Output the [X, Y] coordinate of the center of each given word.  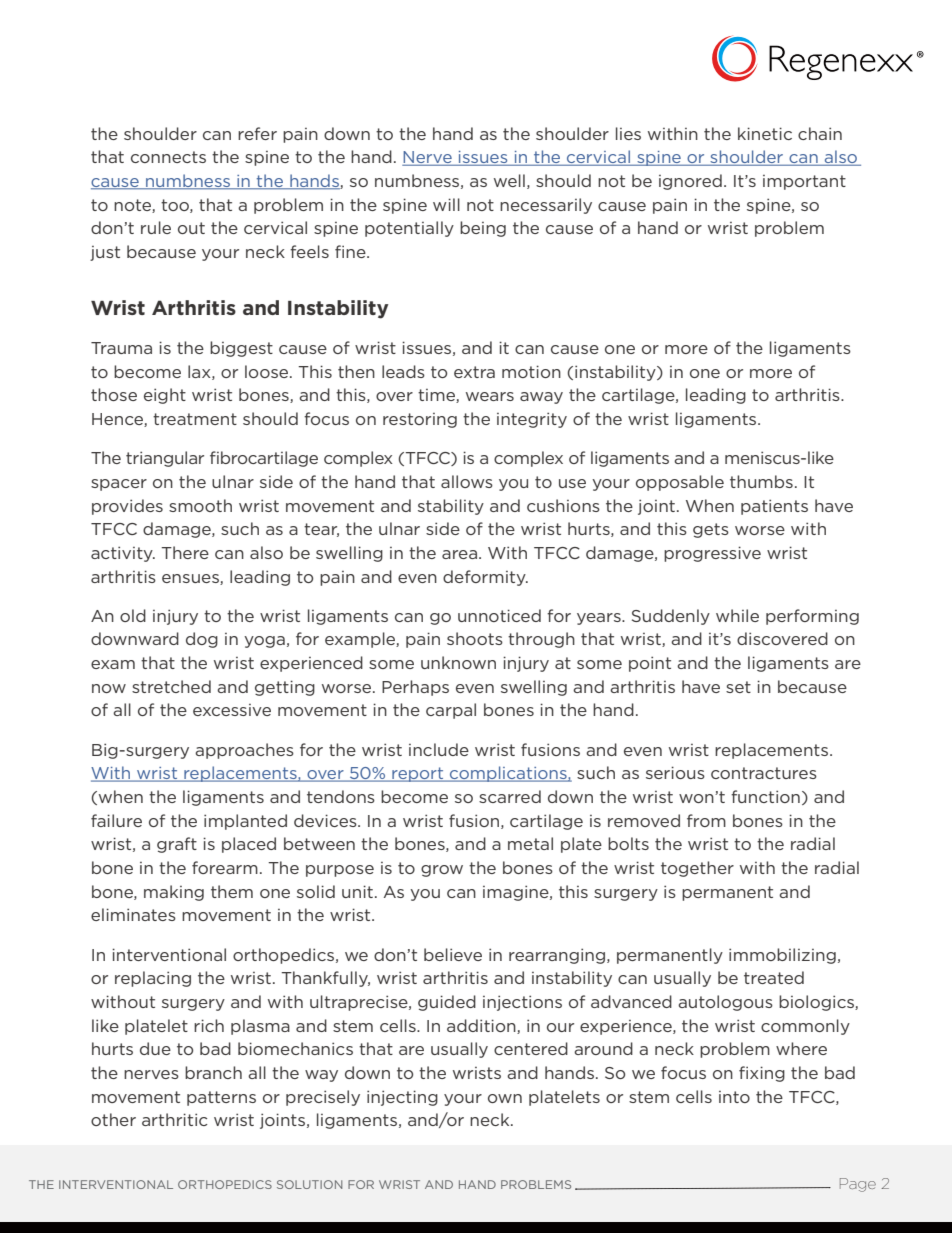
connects [168, 157]
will [446, 204]
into [734, 1097]
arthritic [175, 1119]
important [804, 182]
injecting [402, 1098]
